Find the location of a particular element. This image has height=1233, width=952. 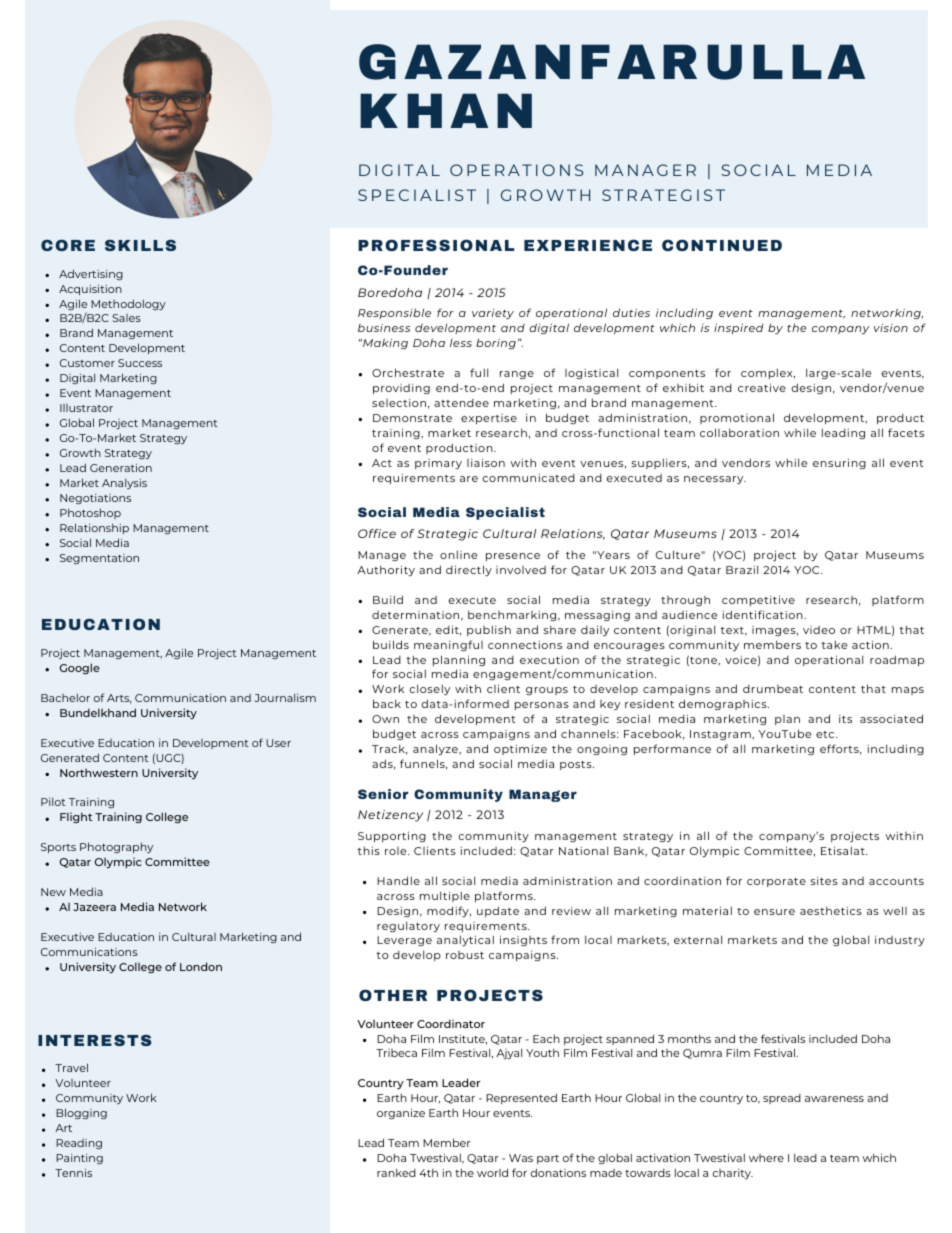

Was is located at coordinates (521, 1158).
